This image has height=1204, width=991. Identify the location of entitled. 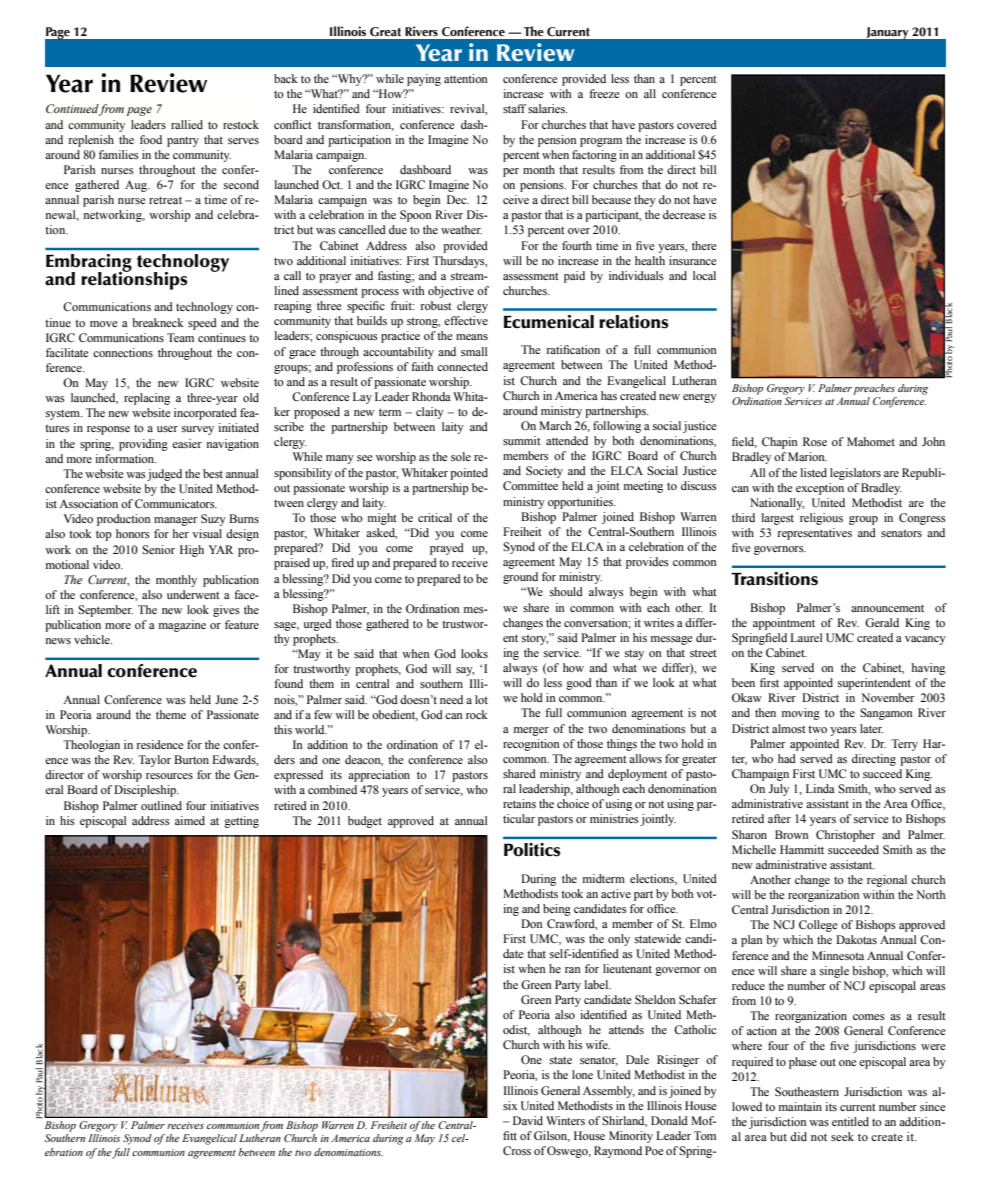
(850, 1121).
